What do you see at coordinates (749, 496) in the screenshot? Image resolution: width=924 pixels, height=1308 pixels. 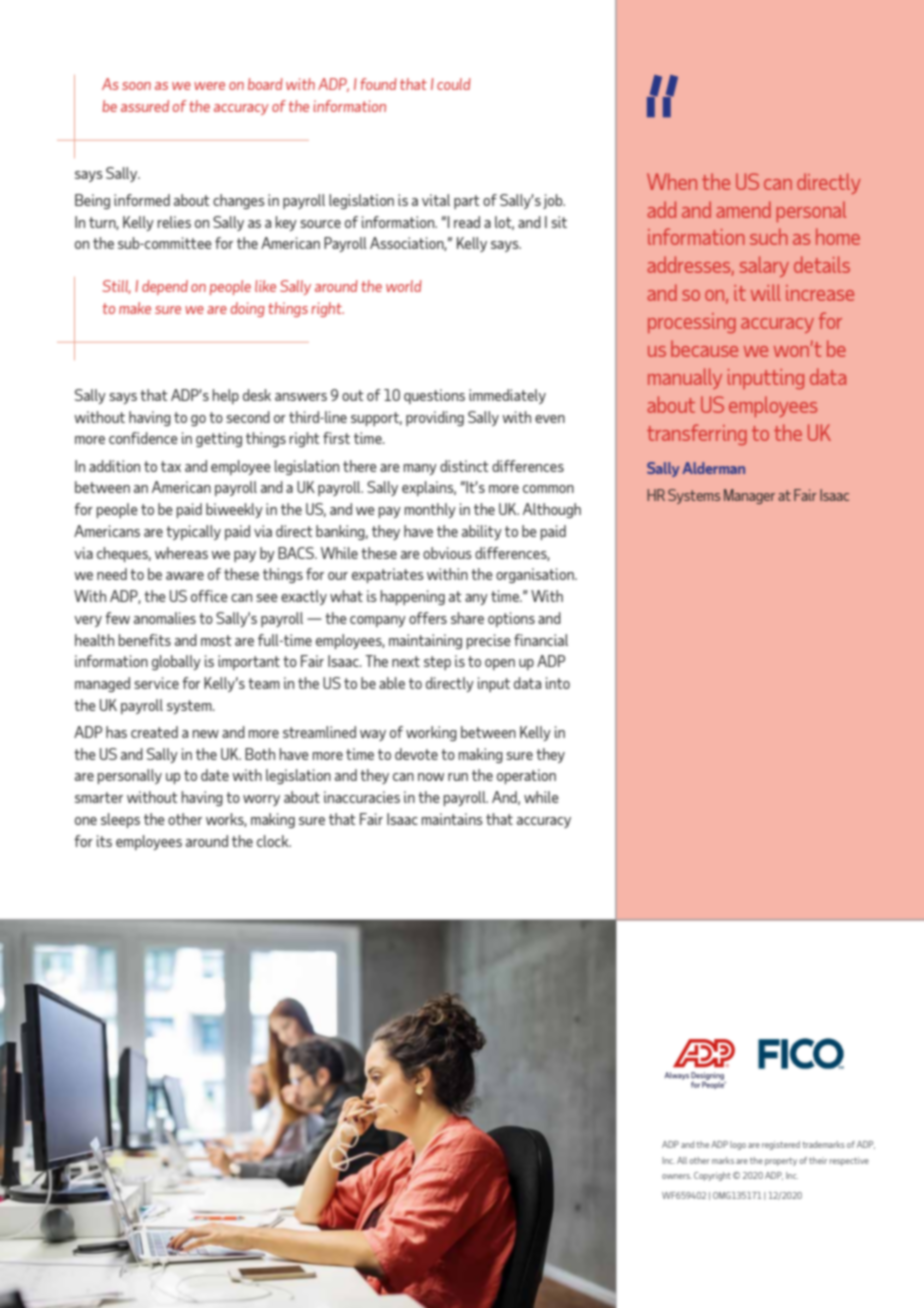 I see `Manager` at bounding box center [749, 496].
